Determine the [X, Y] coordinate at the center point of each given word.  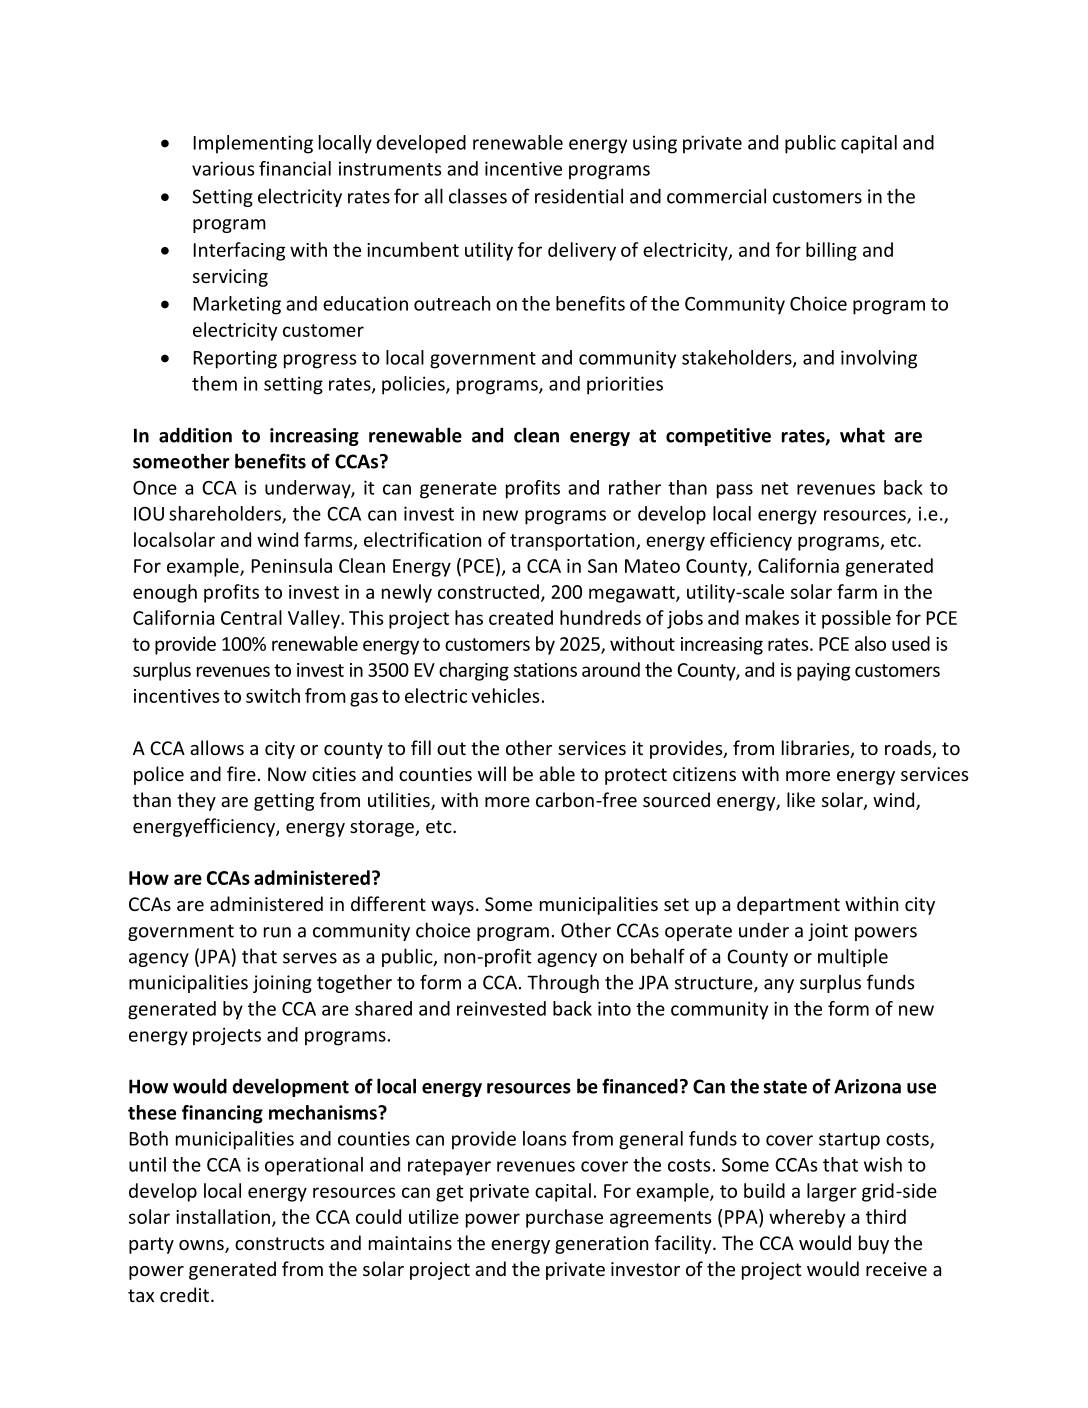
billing [831, 251]
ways [452, 908]
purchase [564, 1218]
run [277, 932]
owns [202, 1246]
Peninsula [291, 565]
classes [478, 196]
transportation [573, 542]
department [788, 905]
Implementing [253, 144]
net [775, 488]
